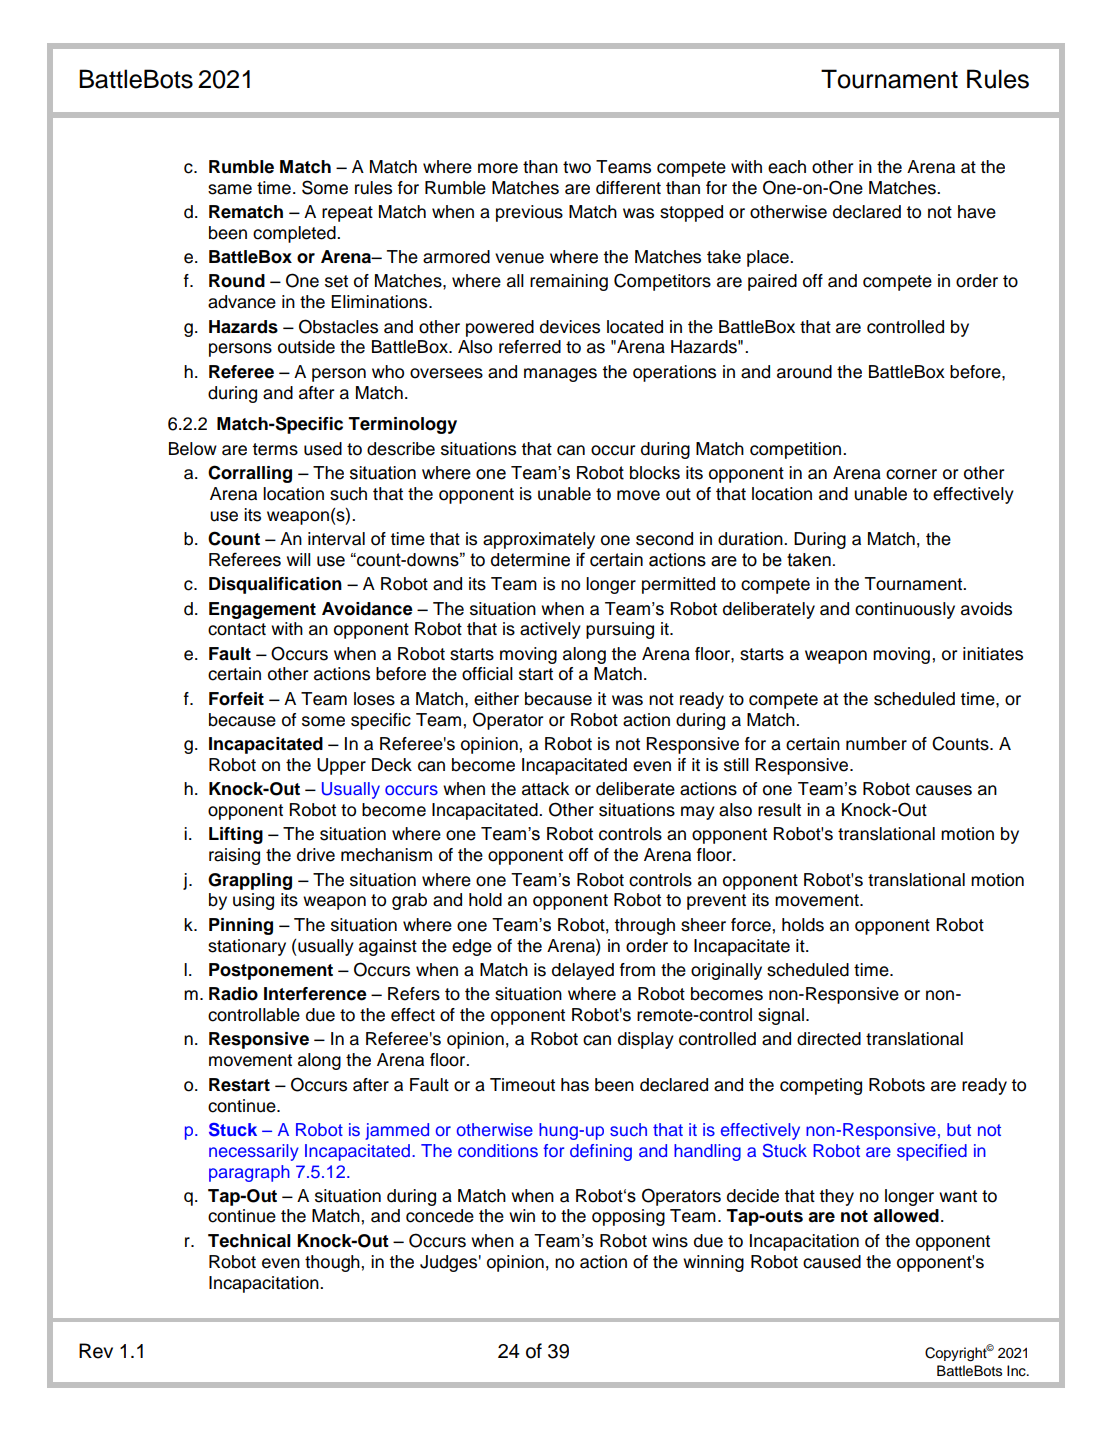 This screenshot has height=1431, width=1106. Describe the element at coordinates (249, 1241) in the screenshot. I see `Technical` at that location.
